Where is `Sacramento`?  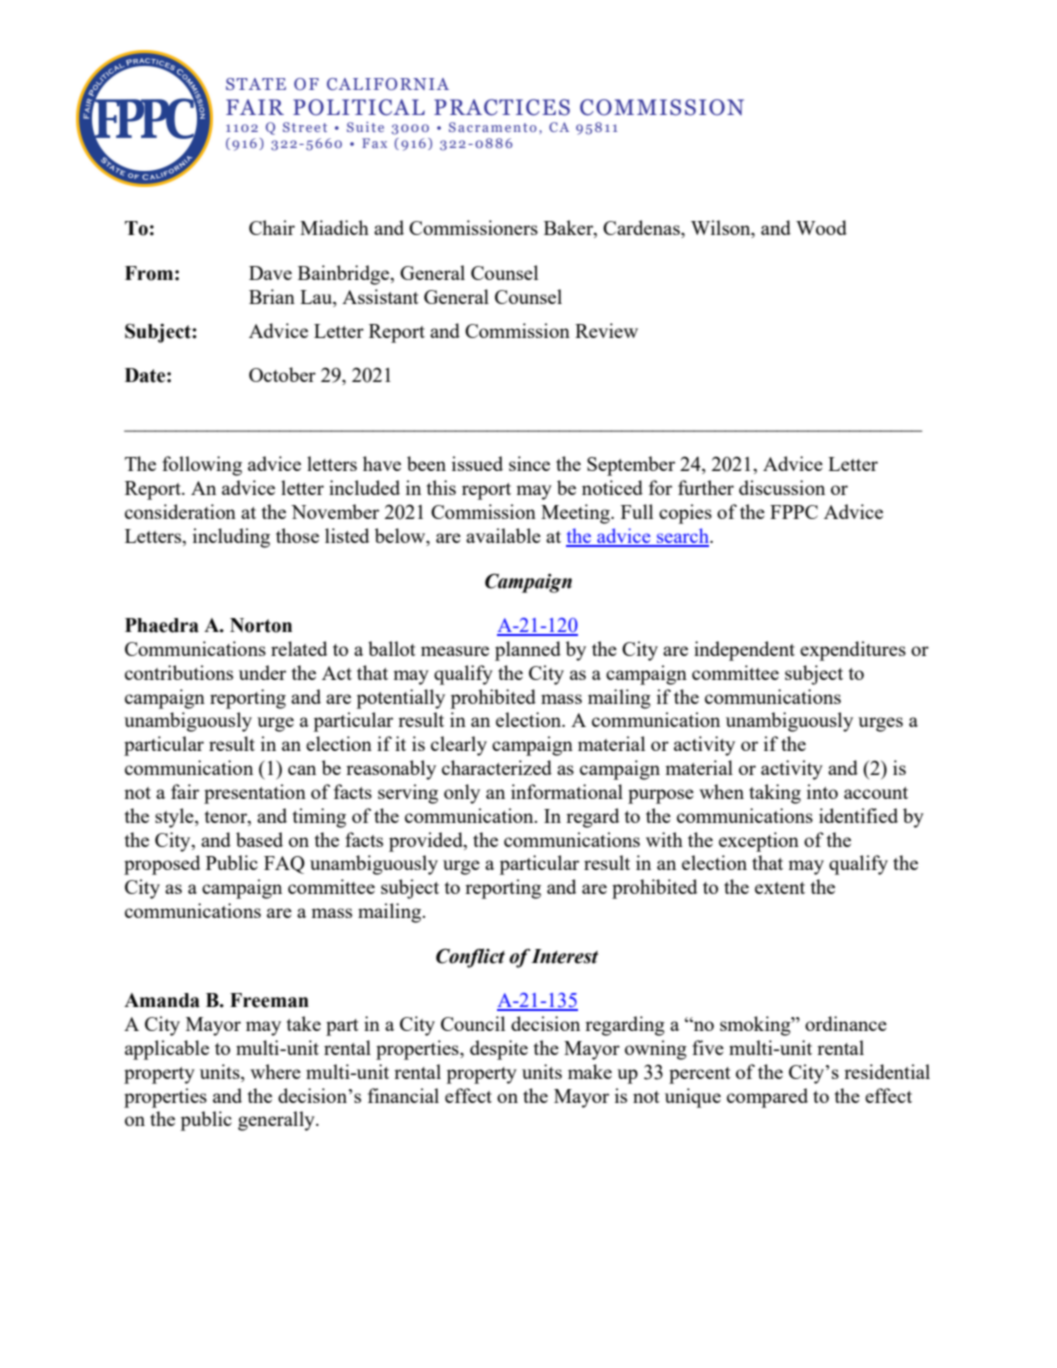 Sacramento is located at coordinates (493, 127).
